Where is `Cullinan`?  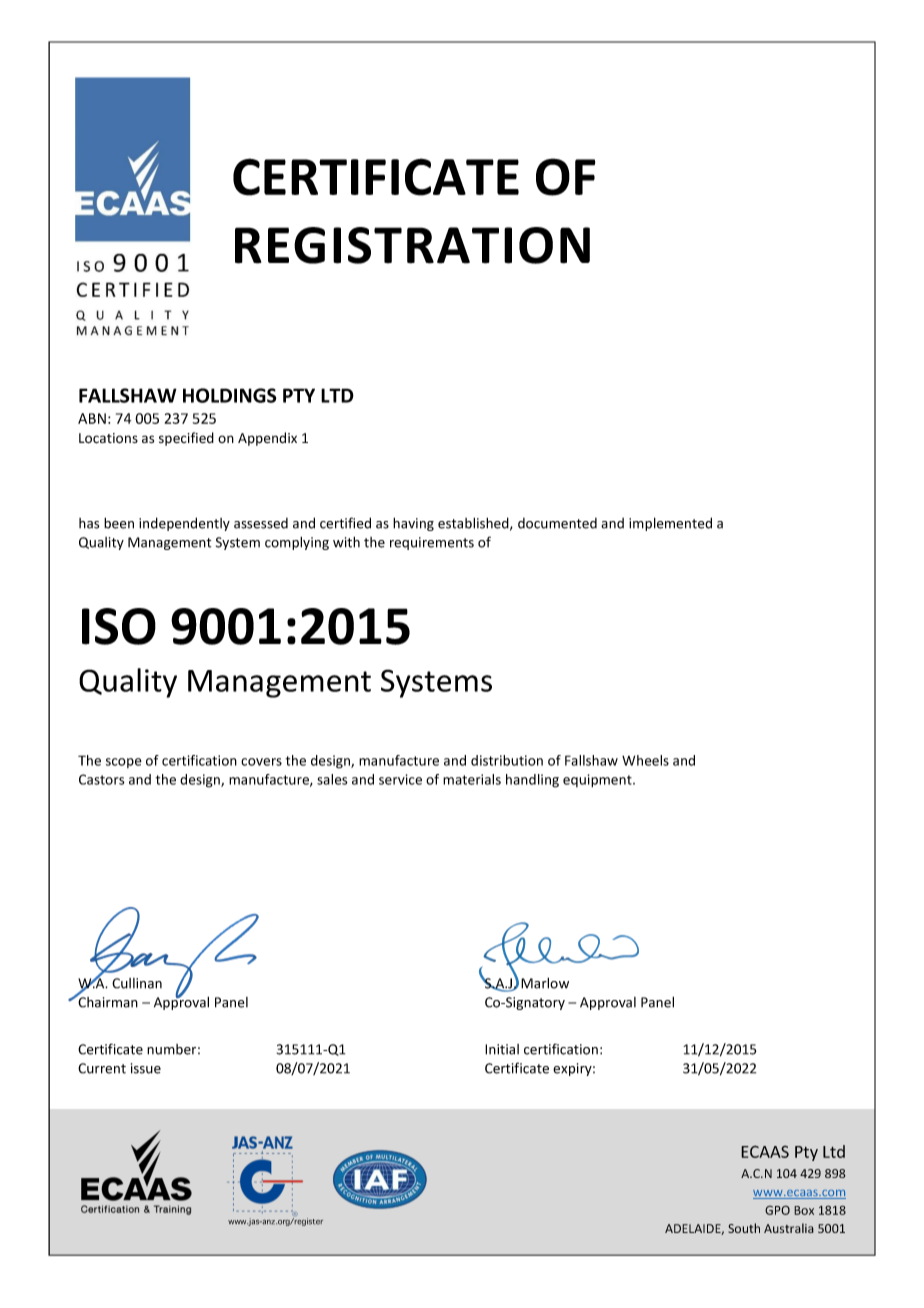
Cullinan is located at coordinates (137, 983).
